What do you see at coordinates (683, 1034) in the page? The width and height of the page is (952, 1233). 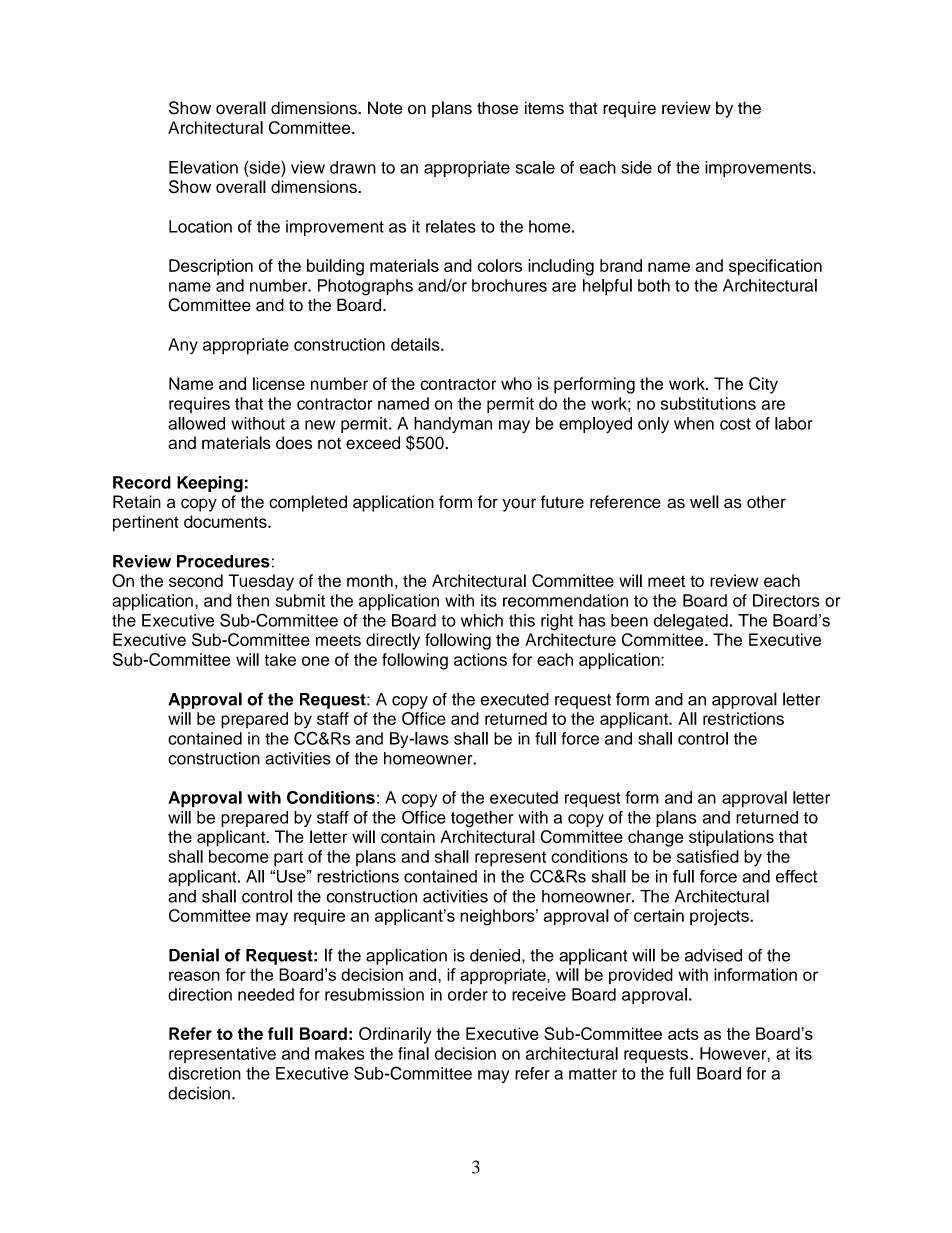 I see `acts` at bounding box center [683, 1034].
